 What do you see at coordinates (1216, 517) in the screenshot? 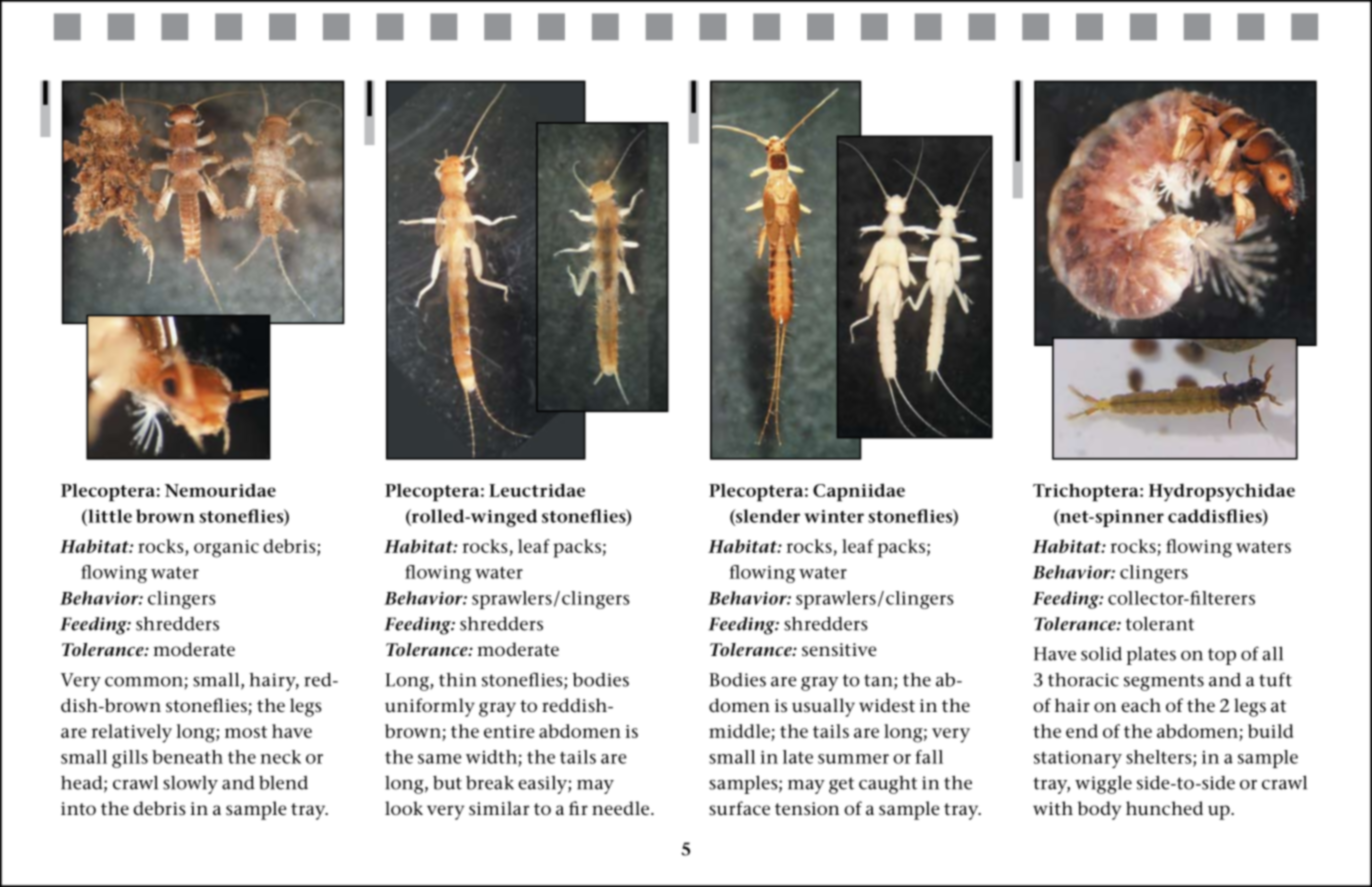
I see `caddisflies` at bounding box center [1216, 517].
